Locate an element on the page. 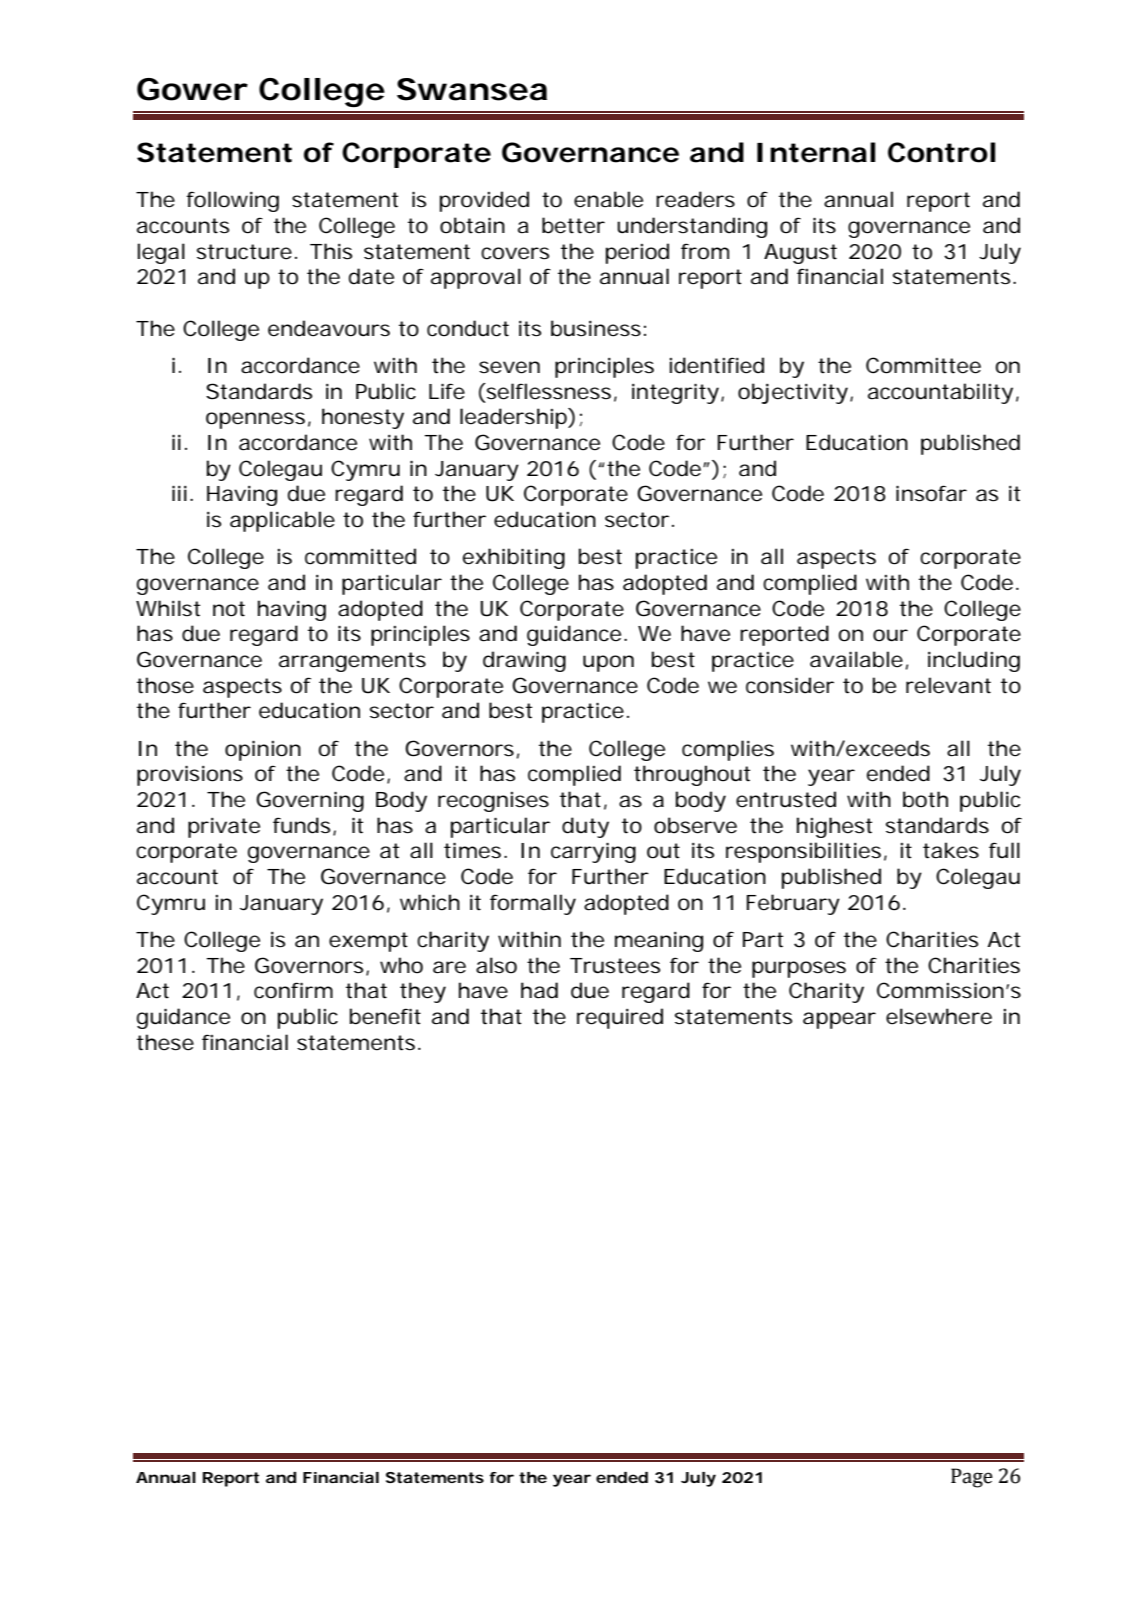 The width and height of the image is (1144, 1618). elsewhere is located at coordinates (939, 1016).
